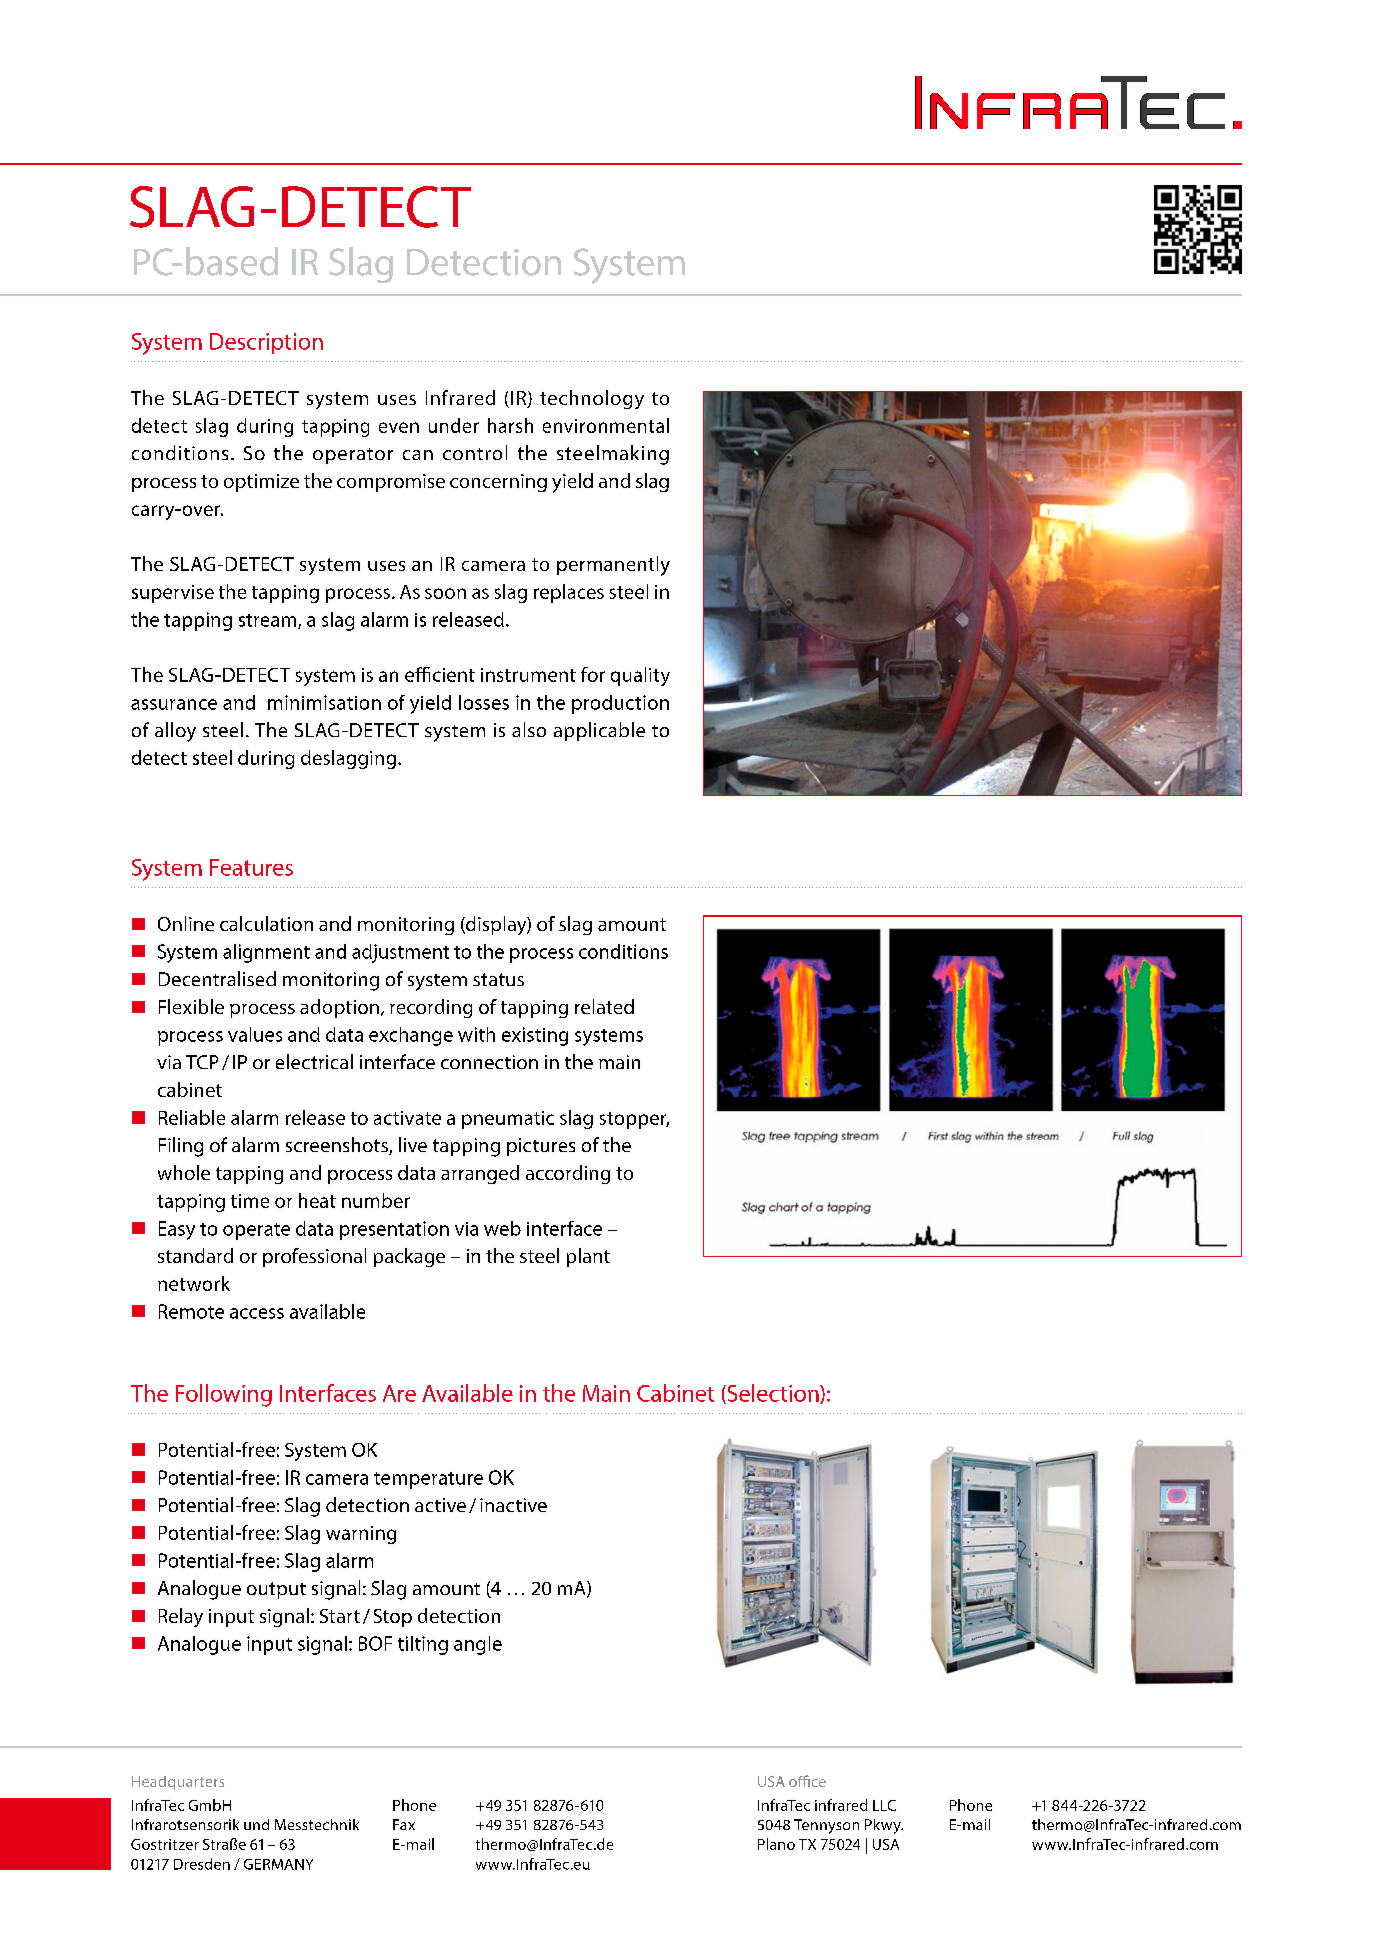 The image size is (1373, 1942). Describe the element at coordinates (606, 425) in the page. I see `environmental` at that location.
